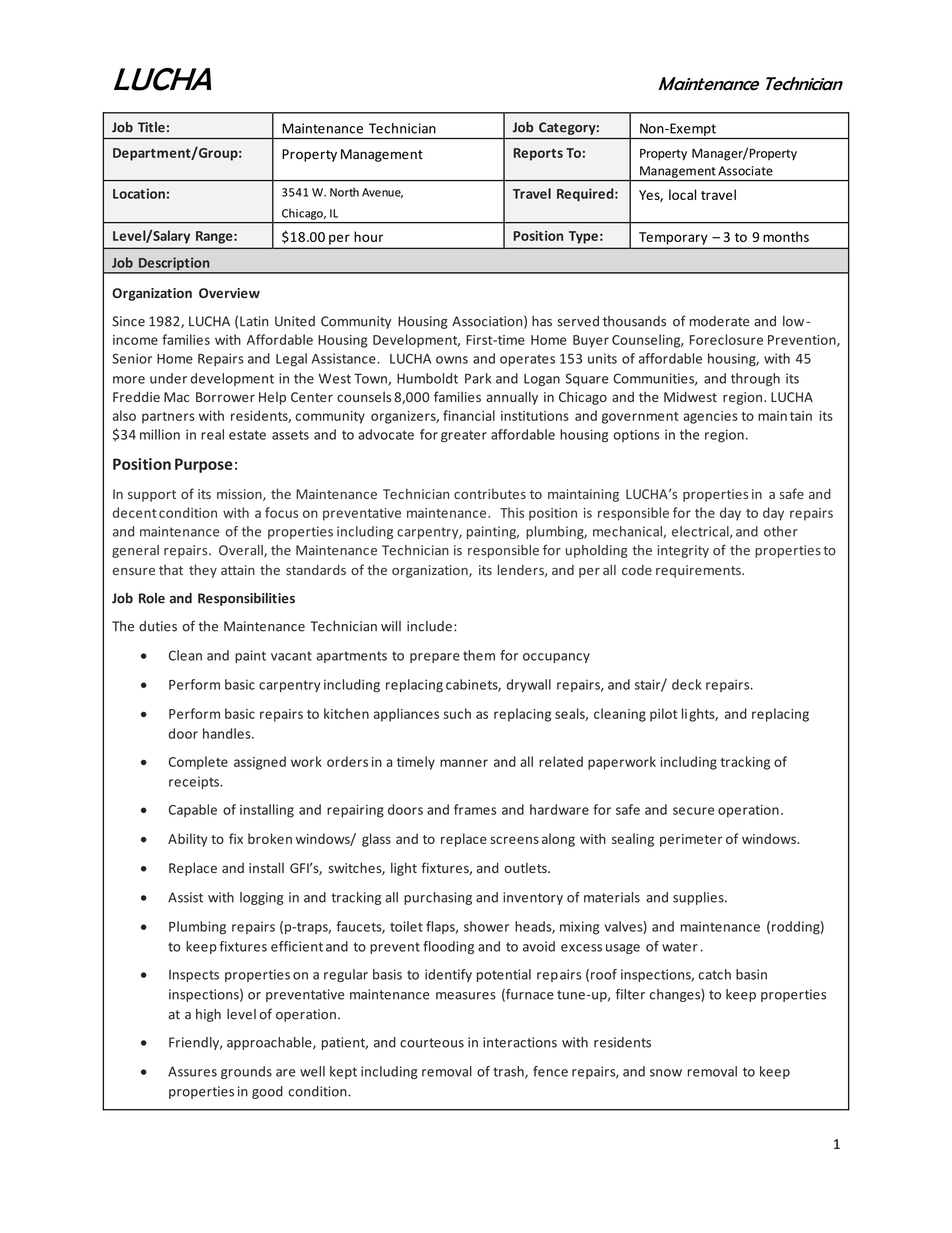  Describe the element at coordinates (192, 1071) in the screenshot. I see `Assures` at that location.
